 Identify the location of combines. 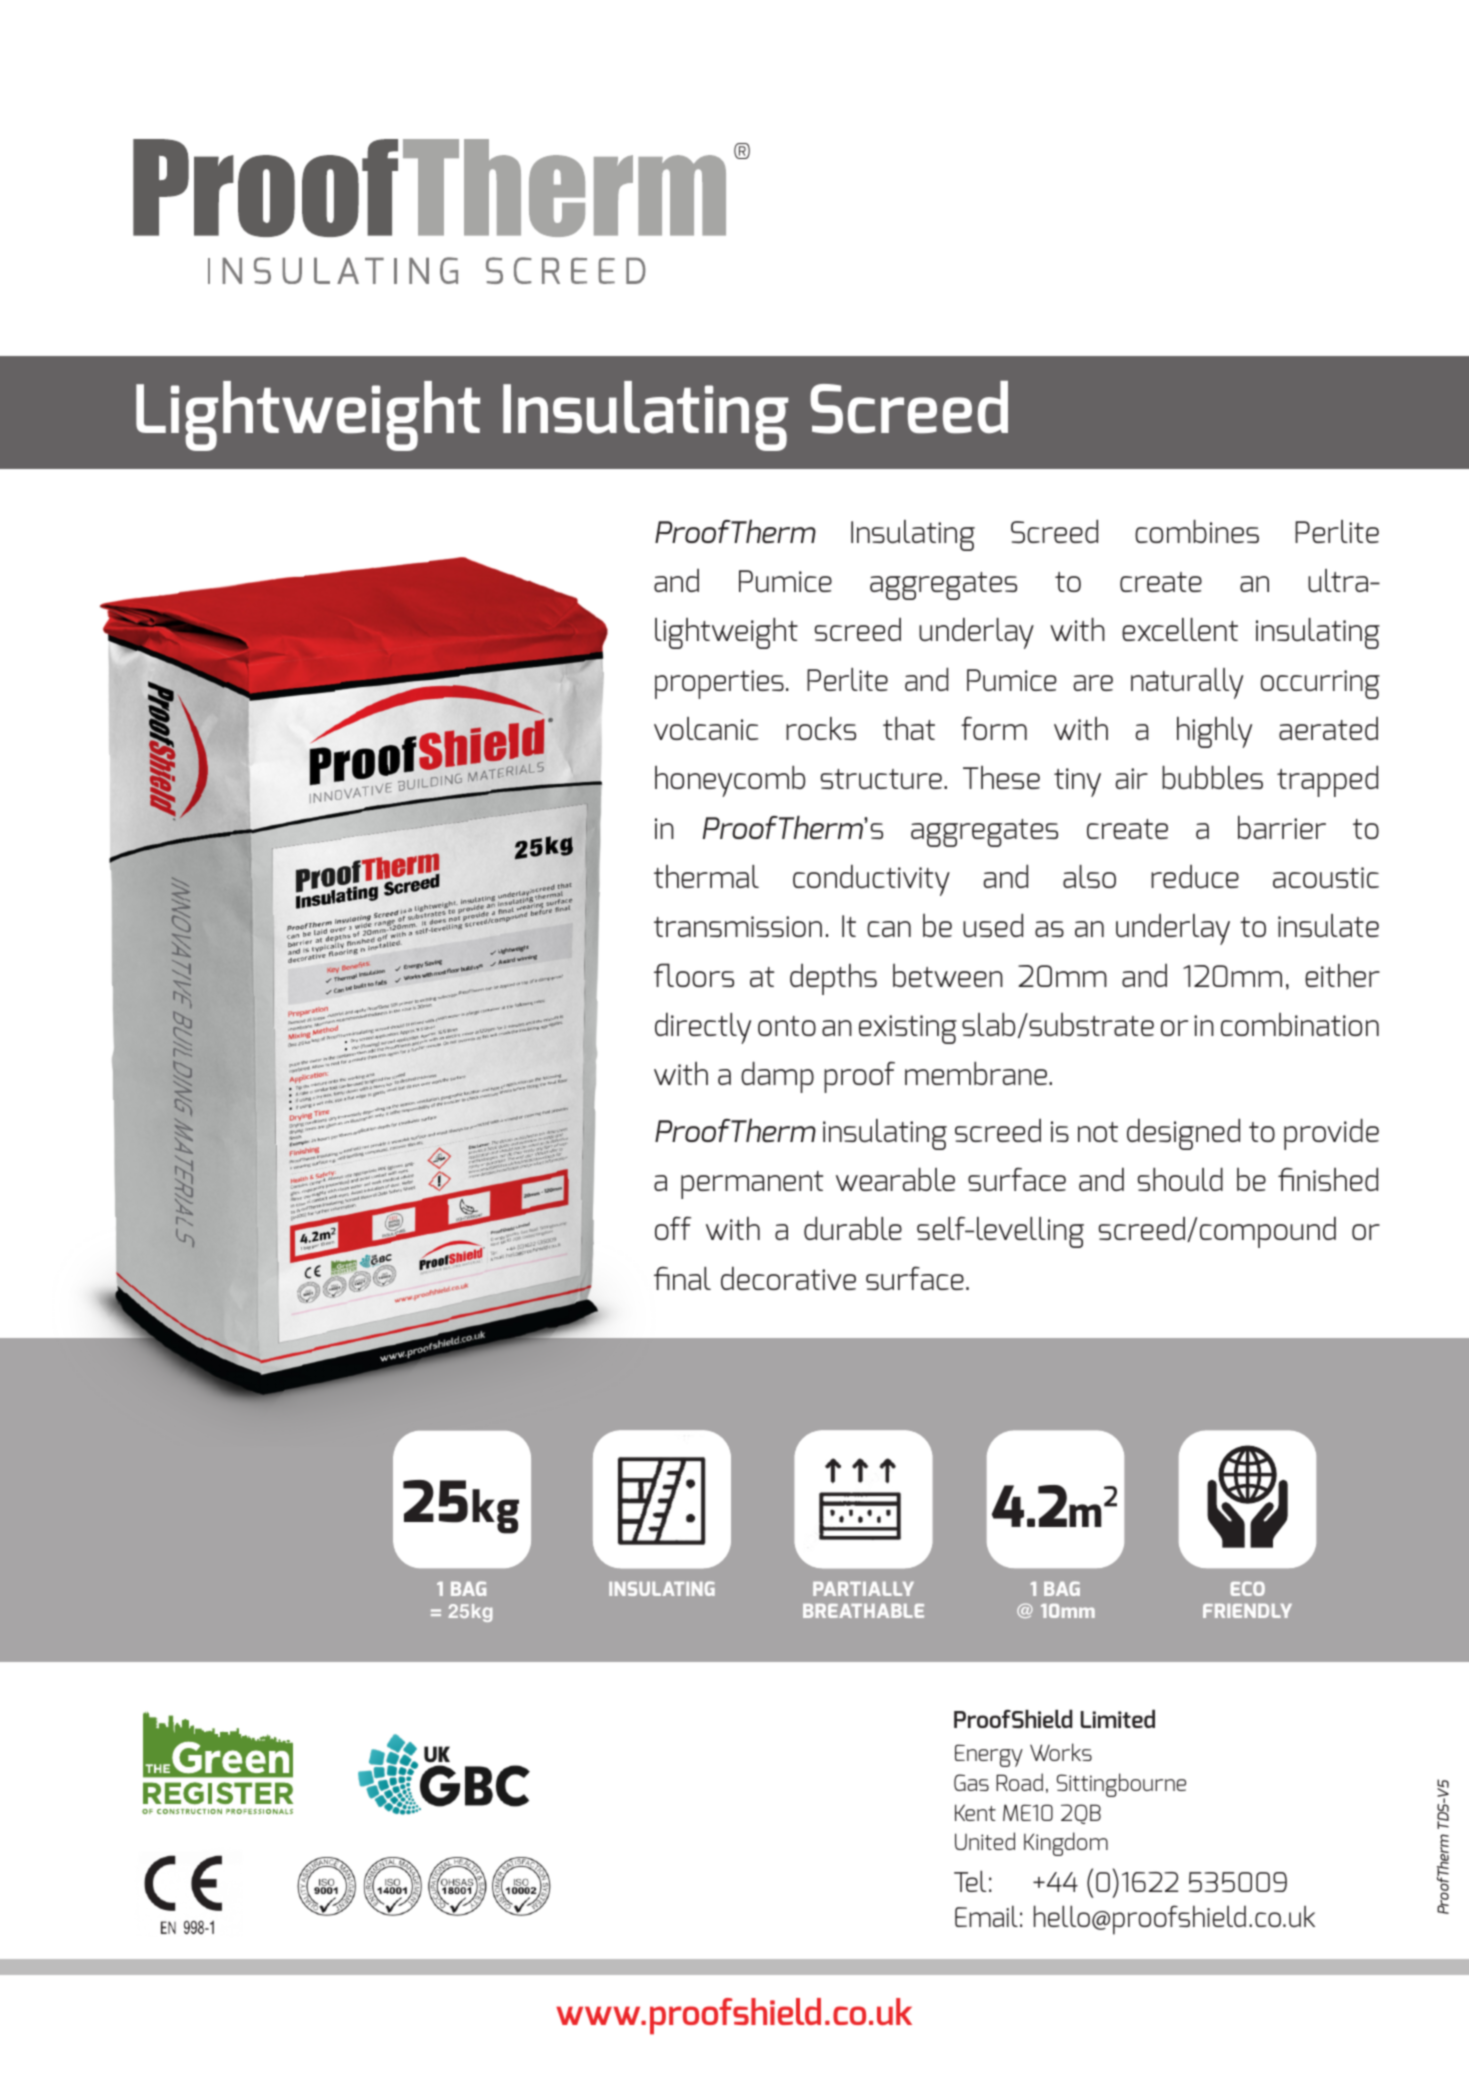
(1197, 531).
